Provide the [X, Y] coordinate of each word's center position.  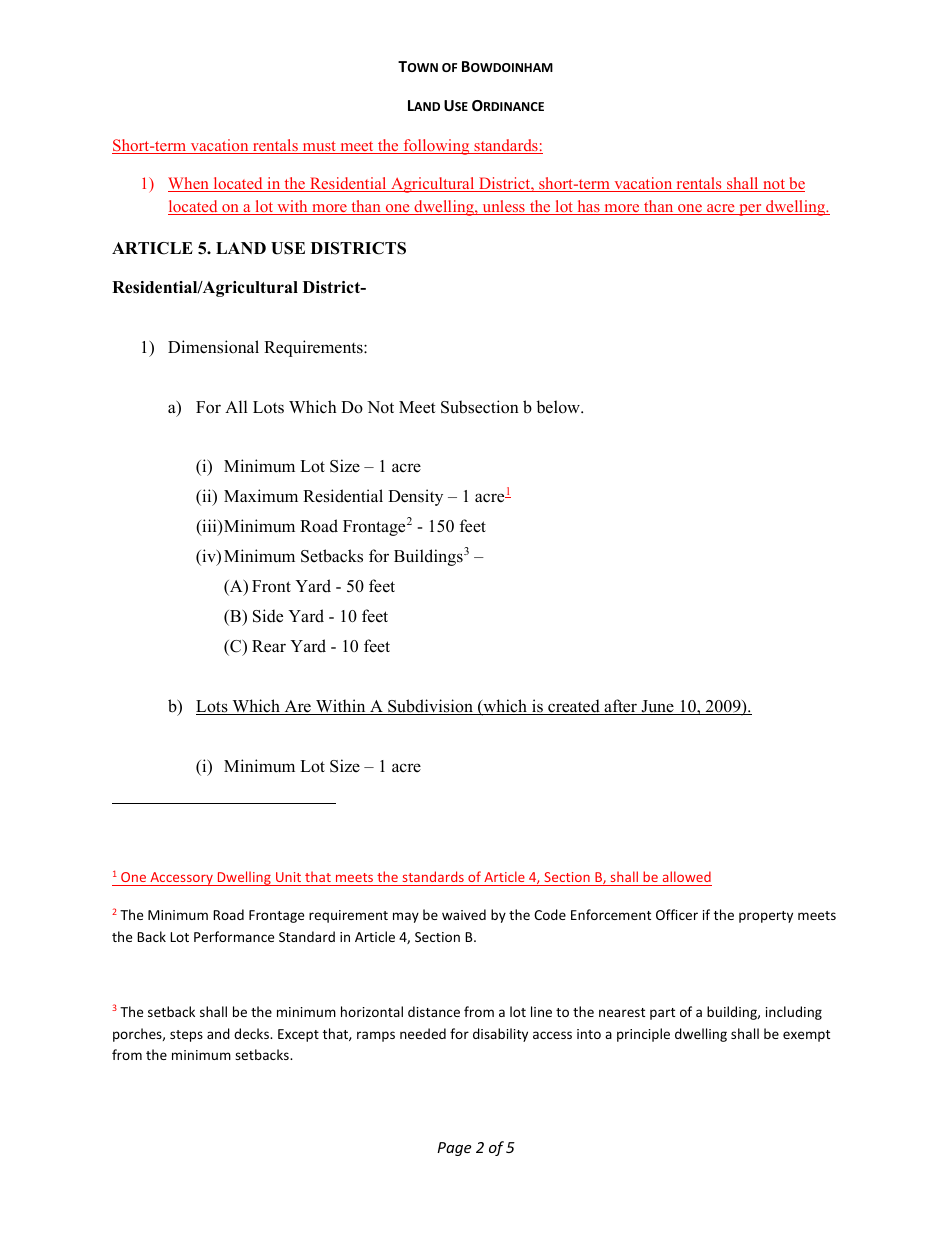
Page [454, 1149]
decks [252, 1033]
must [319, 147]
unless [503, 207]
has [588, 207]
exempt [806, 1036]
